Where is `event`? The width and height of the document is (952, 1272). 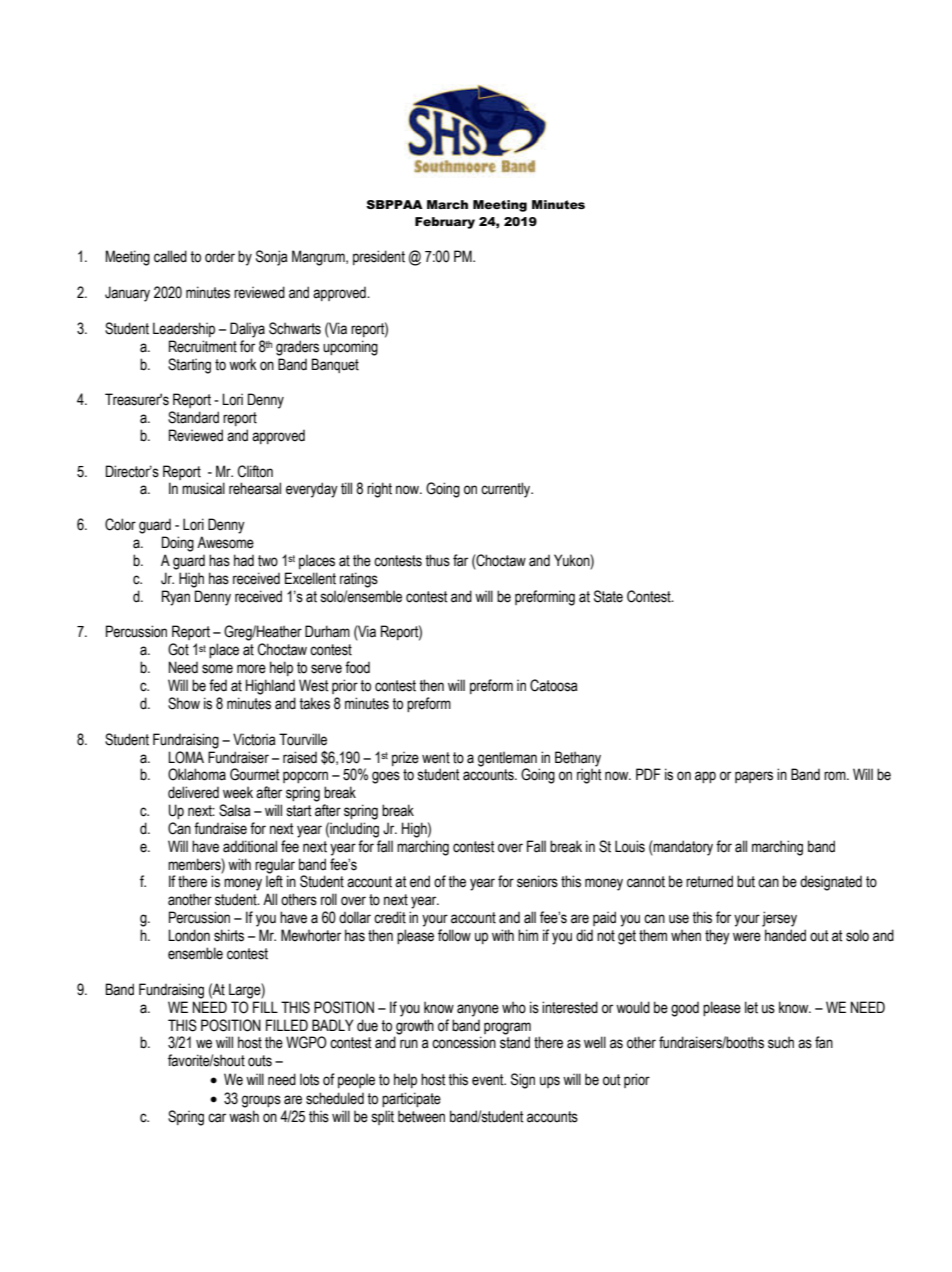
event is located at coordinates (489, 1080).
